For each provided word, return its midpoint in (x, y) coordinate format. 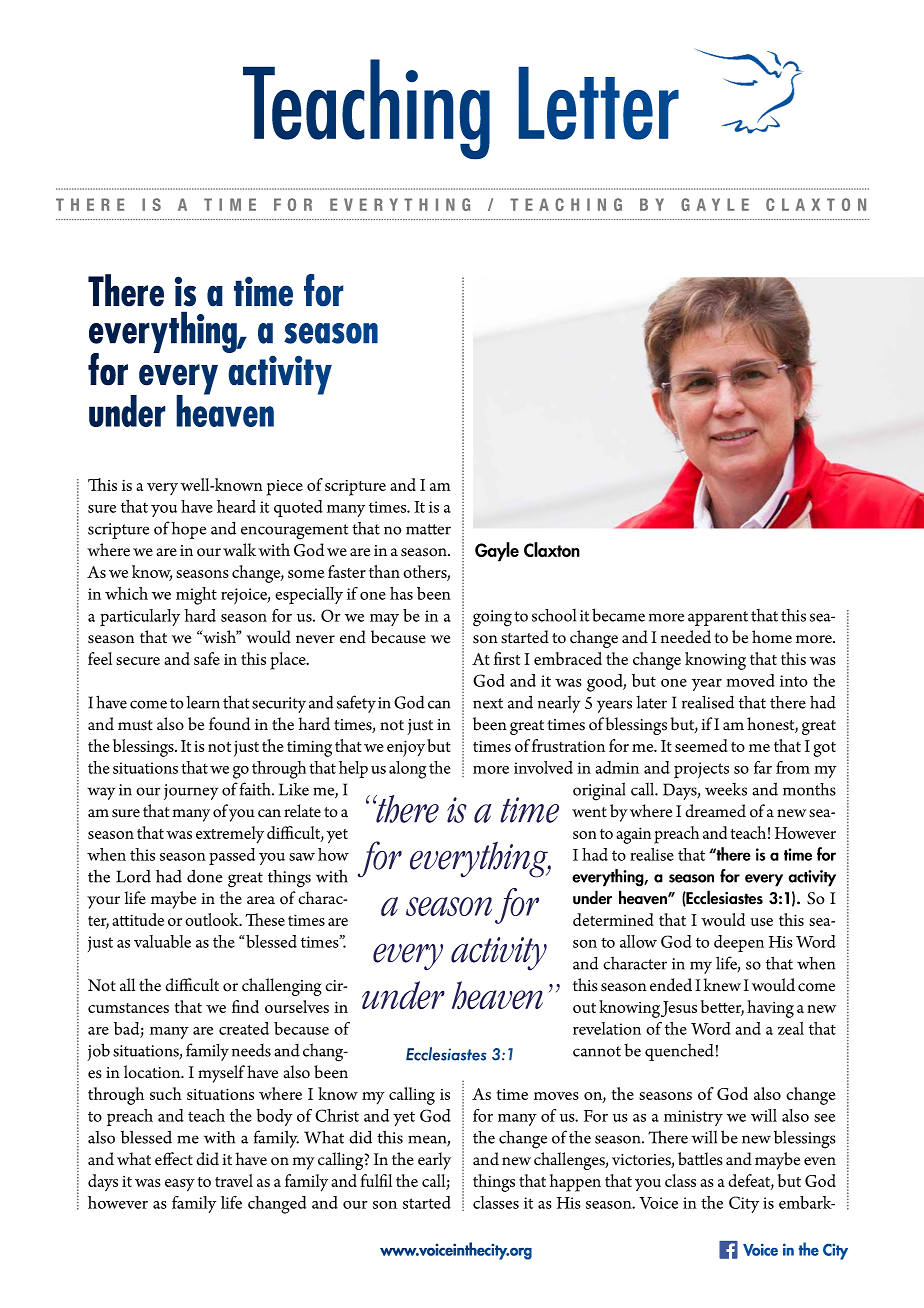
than (384, 571)
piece (284, 488)
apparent (718, 618)
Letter (599, 103)
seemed (701, 745)
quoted (298, 508)
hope (188, 530)
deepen (739, 943)
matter (428, 529)
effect (174, 1159)
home (772, 637)
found (229, 724)
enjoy (406, 748)
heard (236, 506)
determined (613, 919)
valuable (162, 941)
